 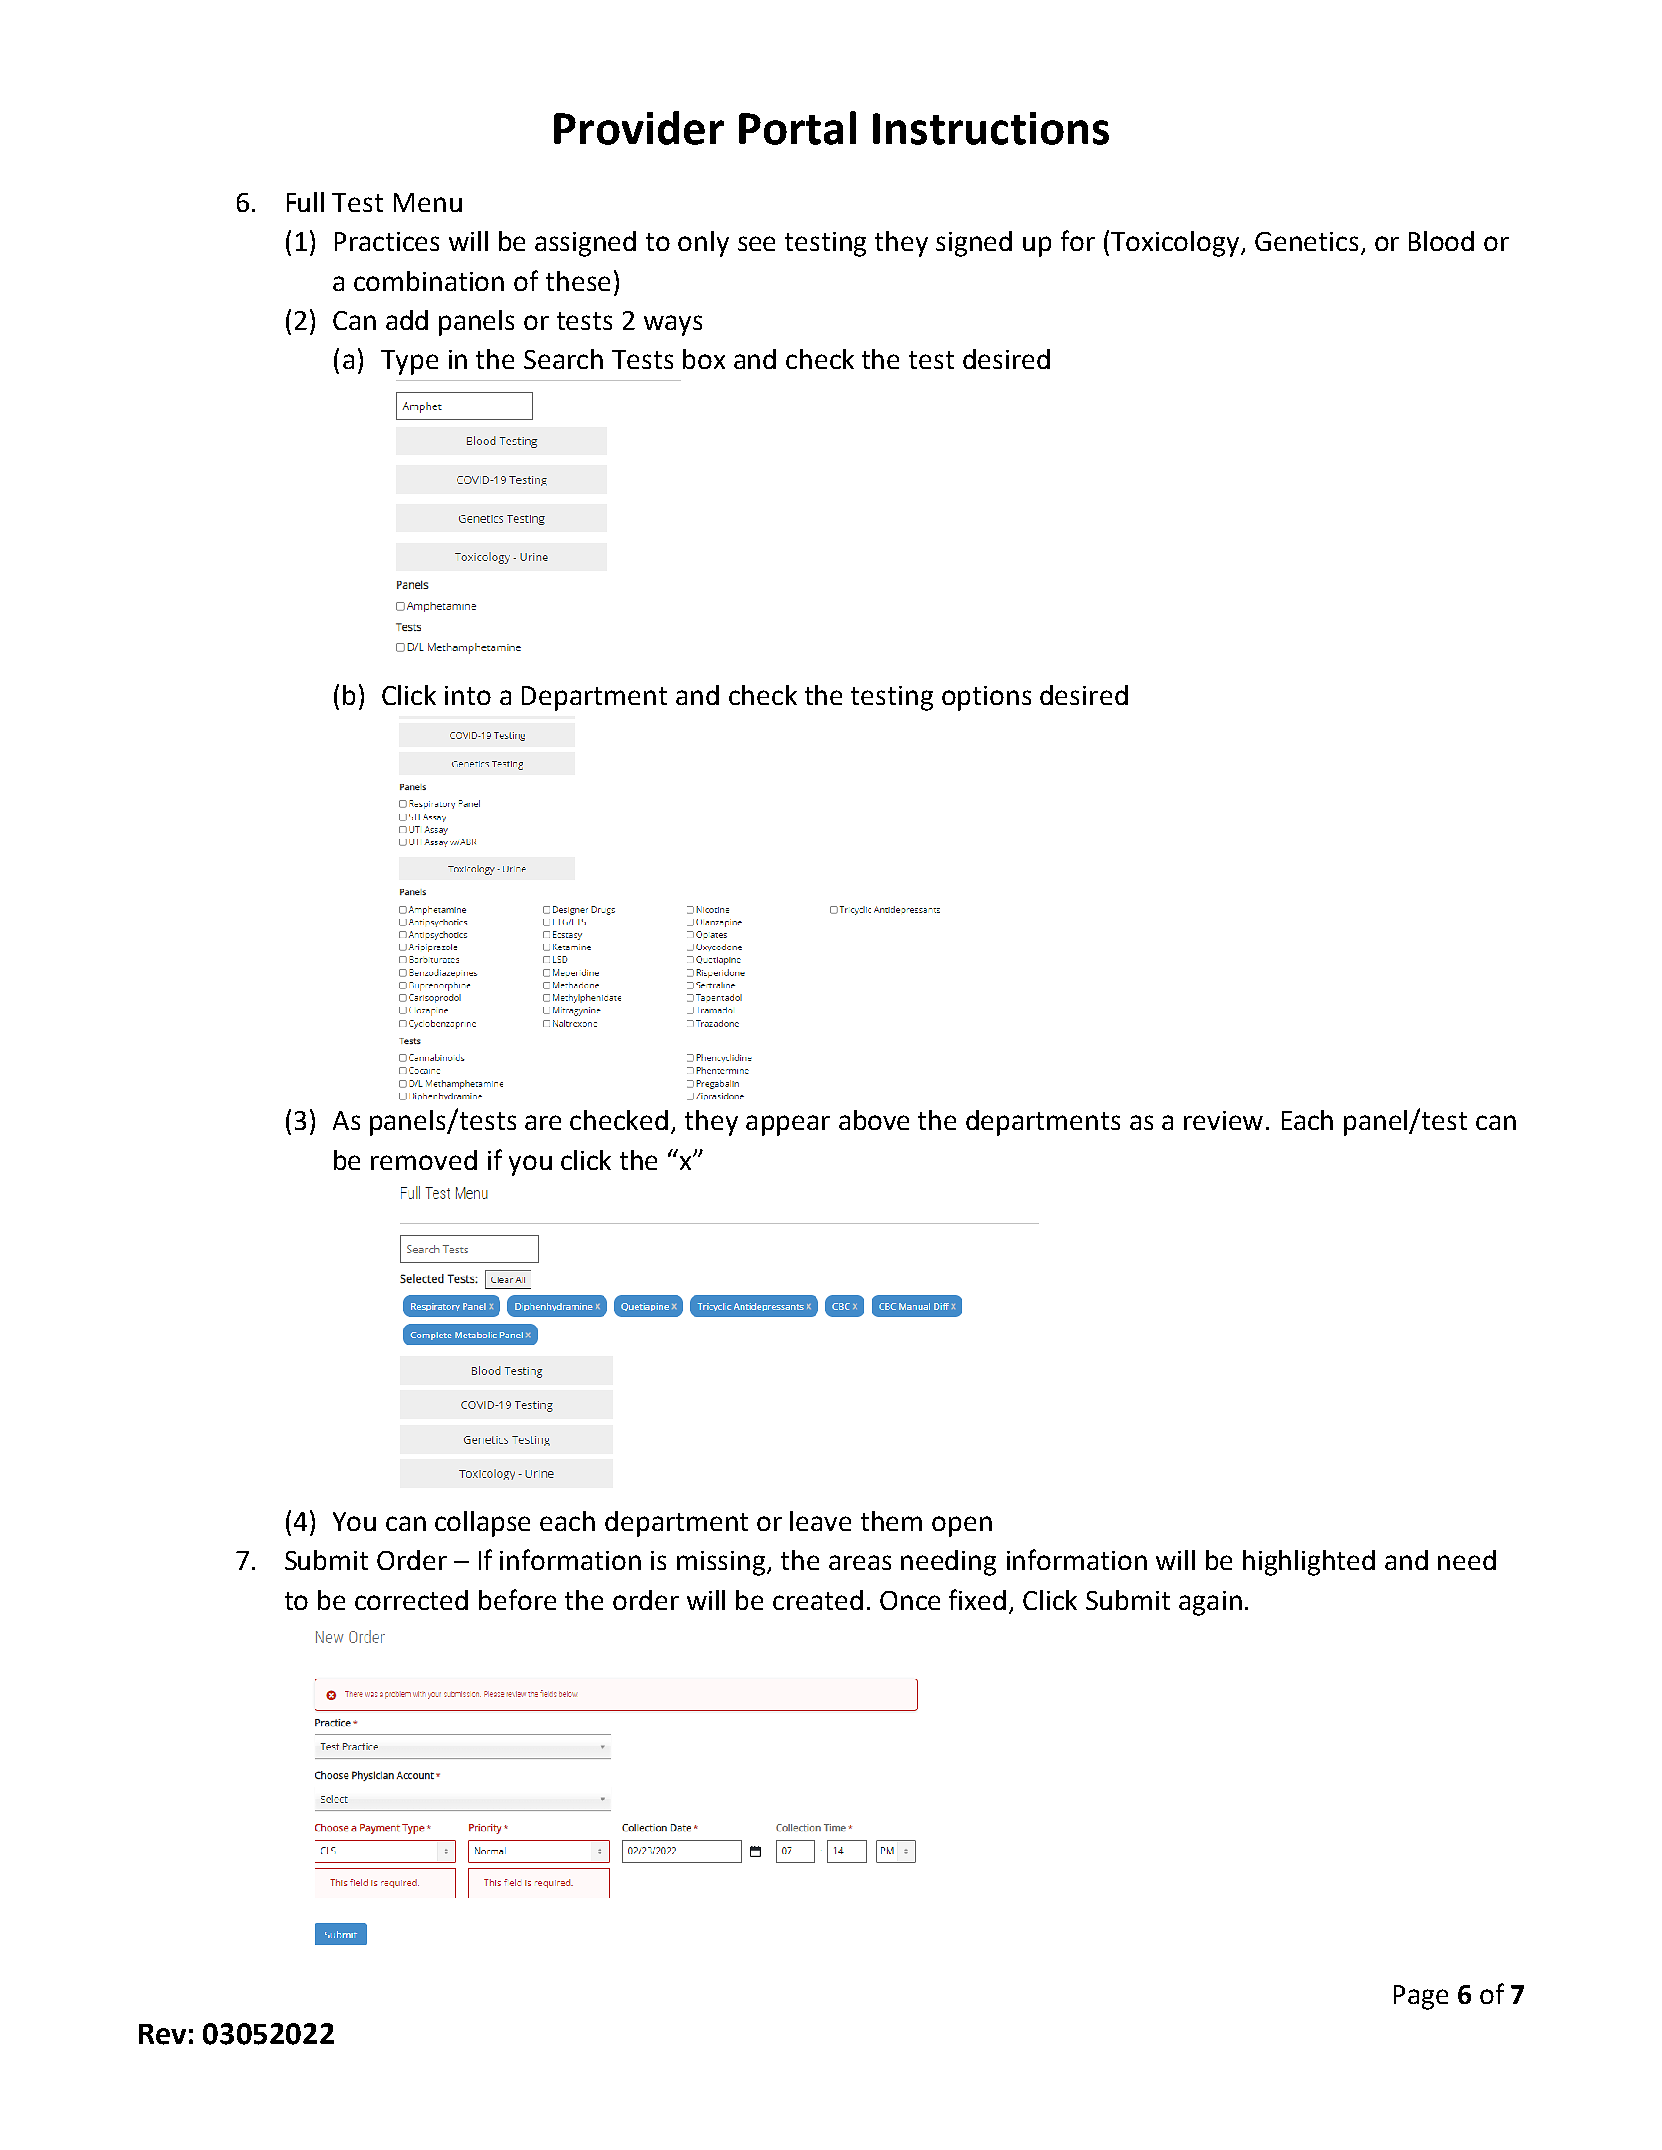 I want to click on collapse, so click(x=482, y=1524).
